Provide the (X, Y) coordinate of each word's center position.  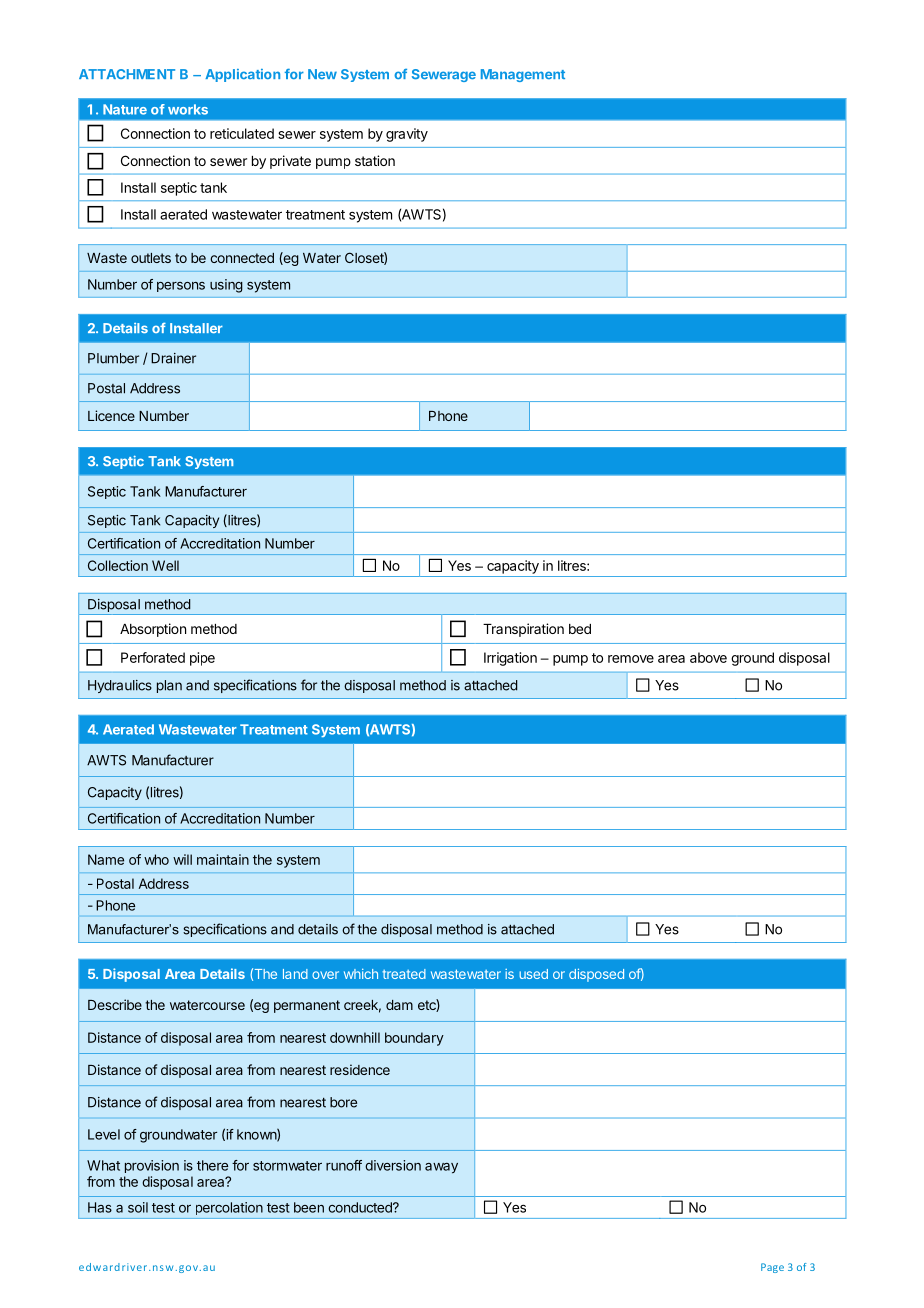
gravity (407, 135)
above (708, 657)
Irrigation (510, 659)
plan (169, 686)
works (188, 109)
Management (523, 75)
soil (138, 1207)
